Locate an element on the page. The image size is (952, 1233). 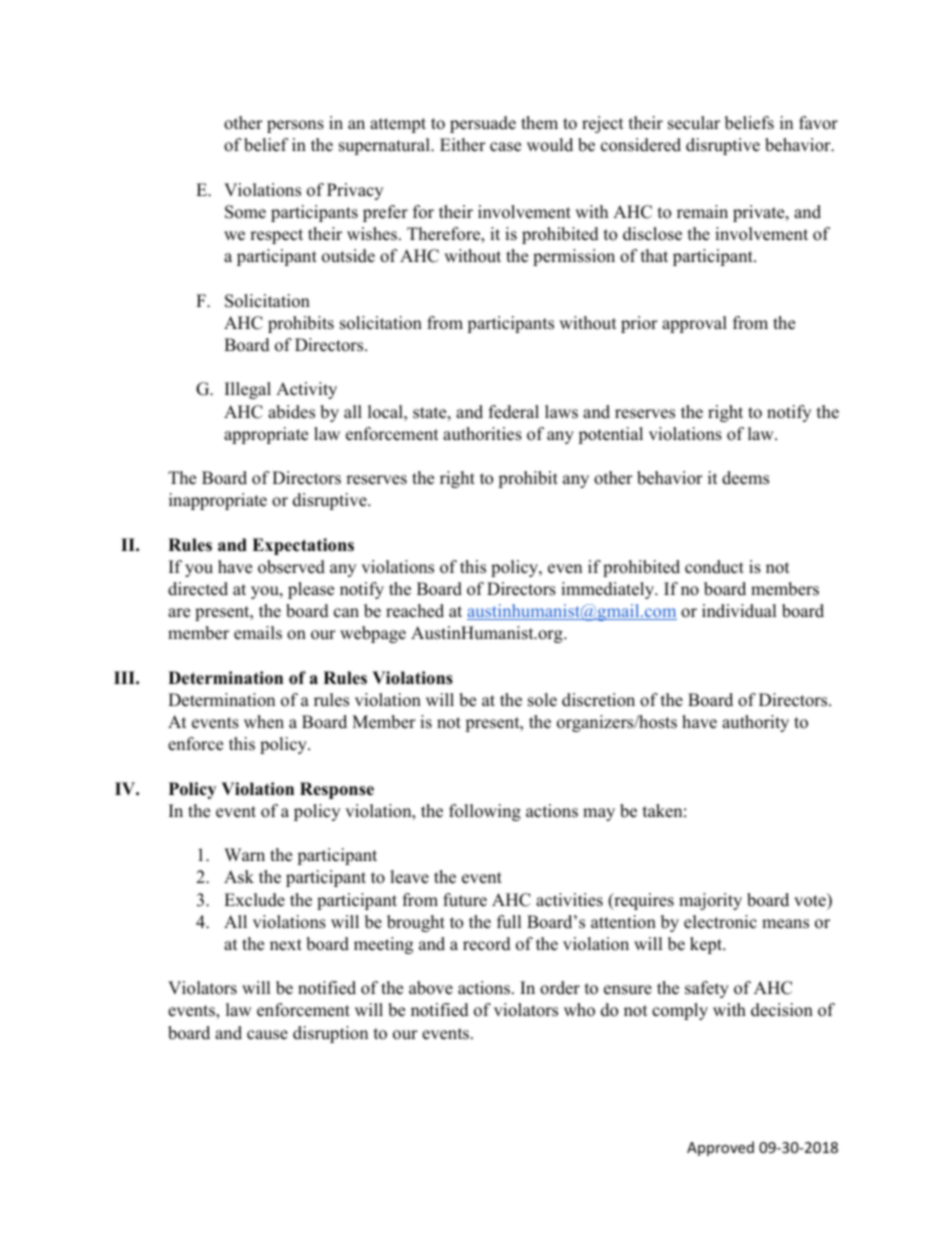
cause is located at coordinates (267, 1035).
